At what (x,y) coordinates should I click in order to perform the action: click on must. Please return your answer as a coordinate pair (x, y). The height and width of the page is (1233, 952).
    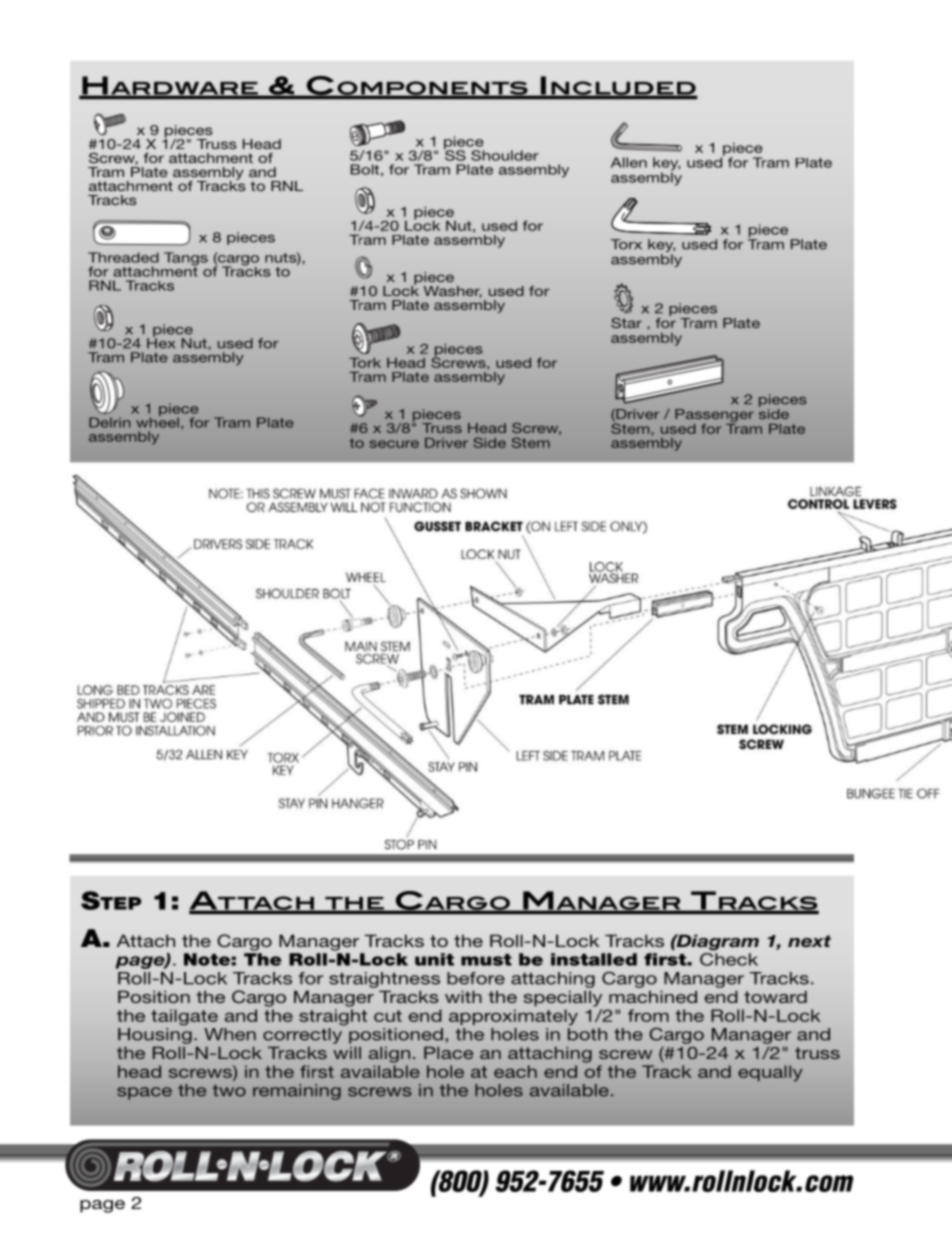
    Looking at the image, I should click on (486, 960).
